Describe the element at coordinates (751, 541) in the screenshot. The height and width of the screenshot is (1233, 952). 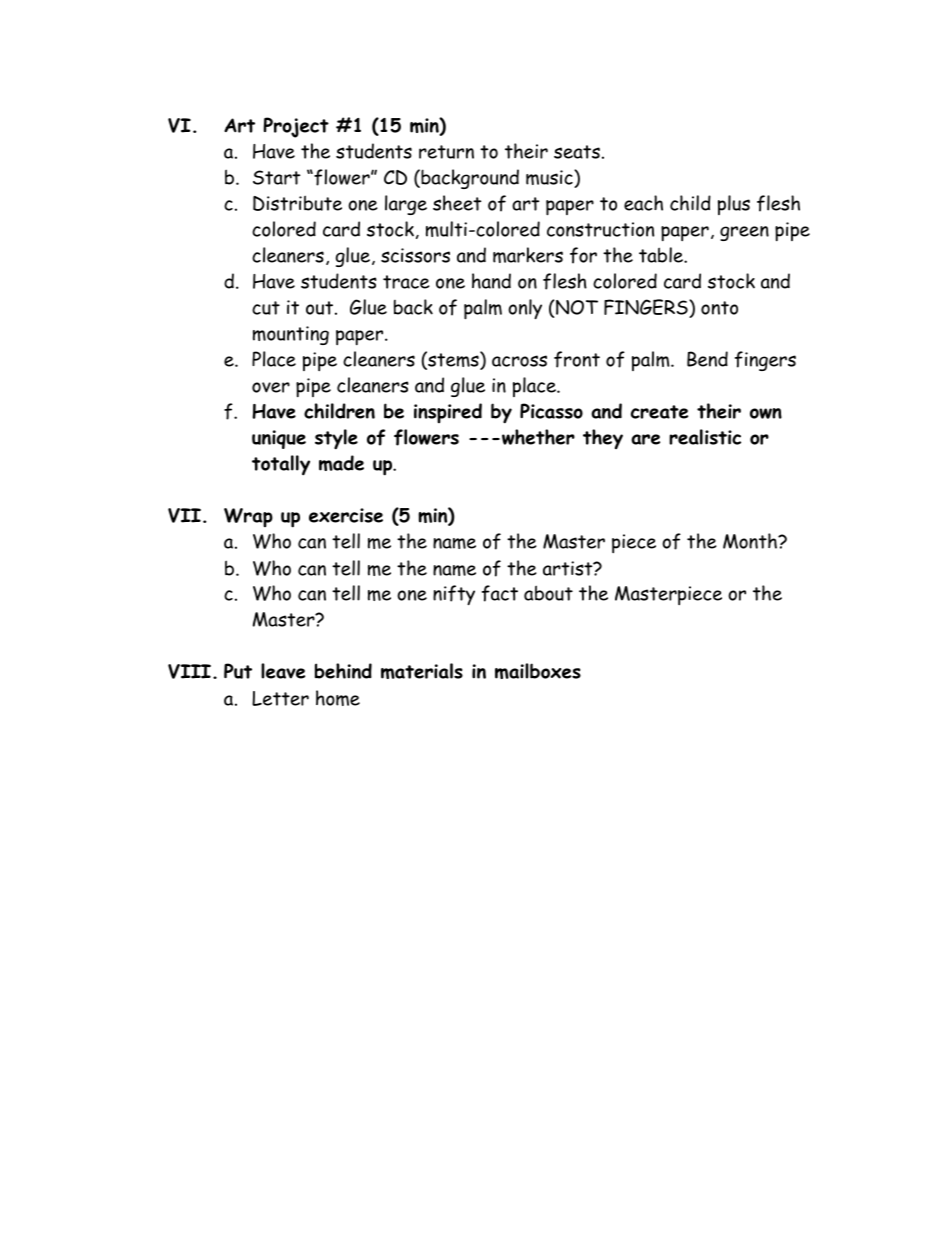
I see `Month` at that location.
